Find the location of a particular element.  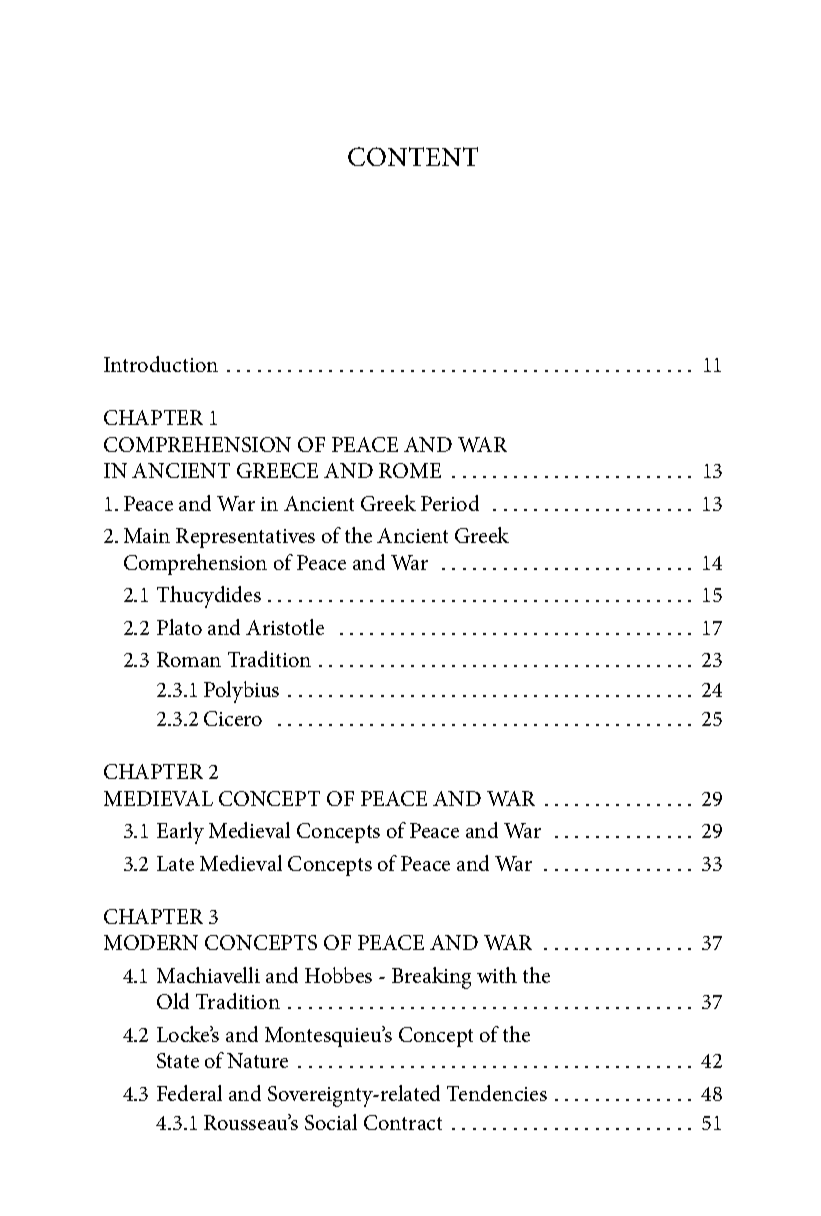

Nature is located at coordinates (257, 1060).
